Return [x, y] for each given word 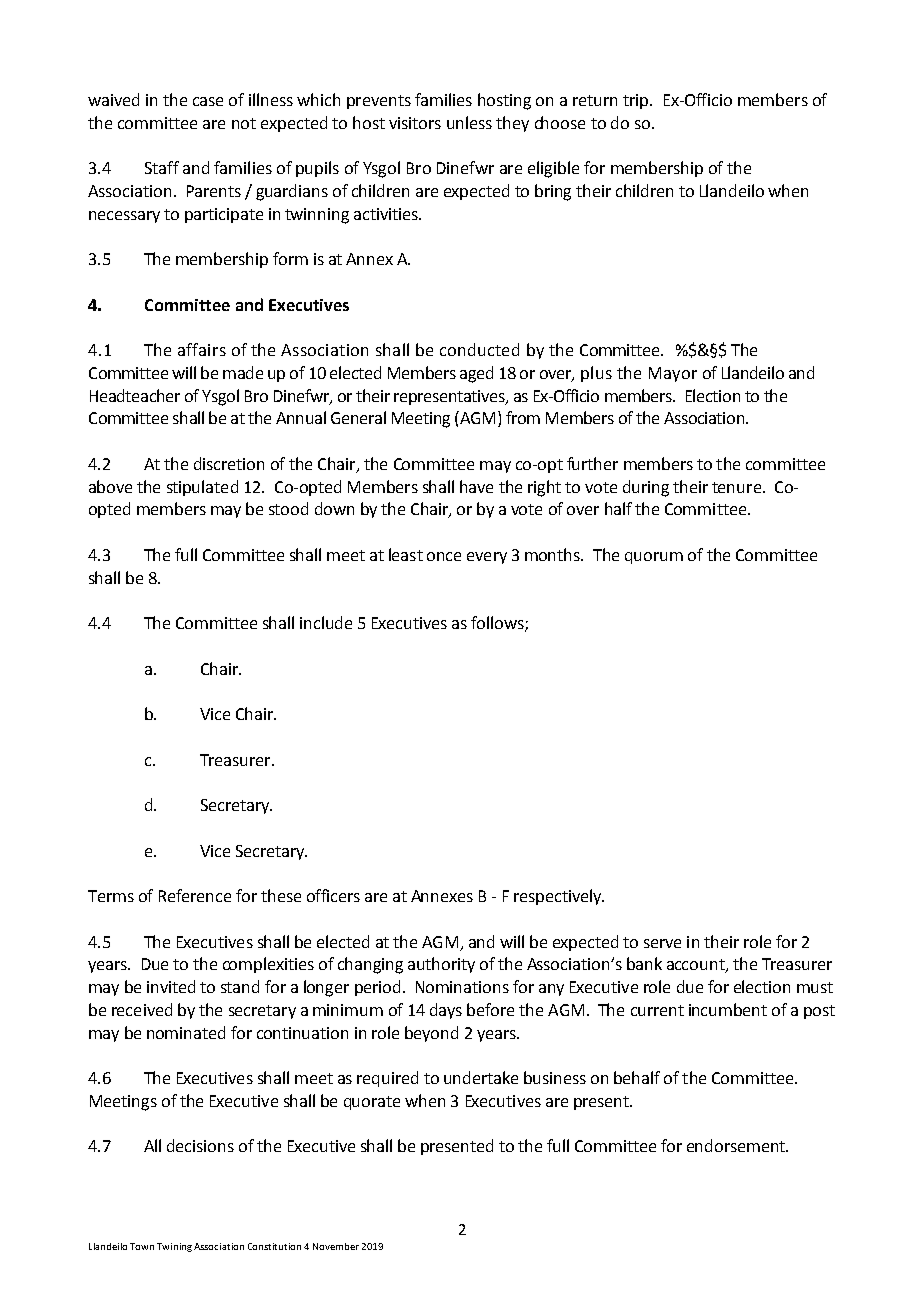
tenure [736, 487]
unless [469, 122]
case [208, 101]
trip [637, 101]
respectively [559, 897]
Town [142, 1246]
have [476, 486]
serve [662, 943]
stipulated [202, 488]
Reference [195, 895]
